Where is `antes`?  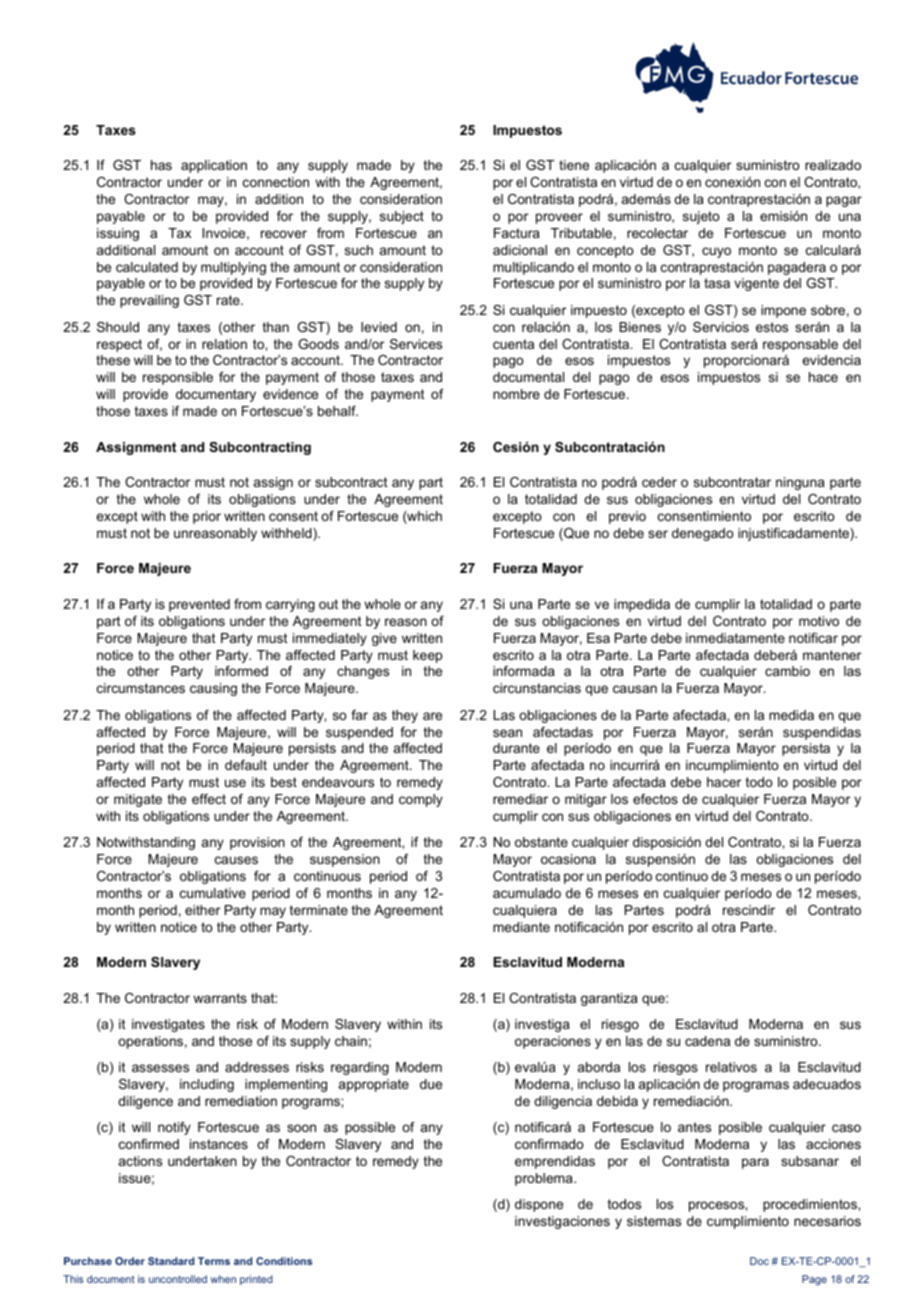 antes is located at coordinates (694, 1127).
